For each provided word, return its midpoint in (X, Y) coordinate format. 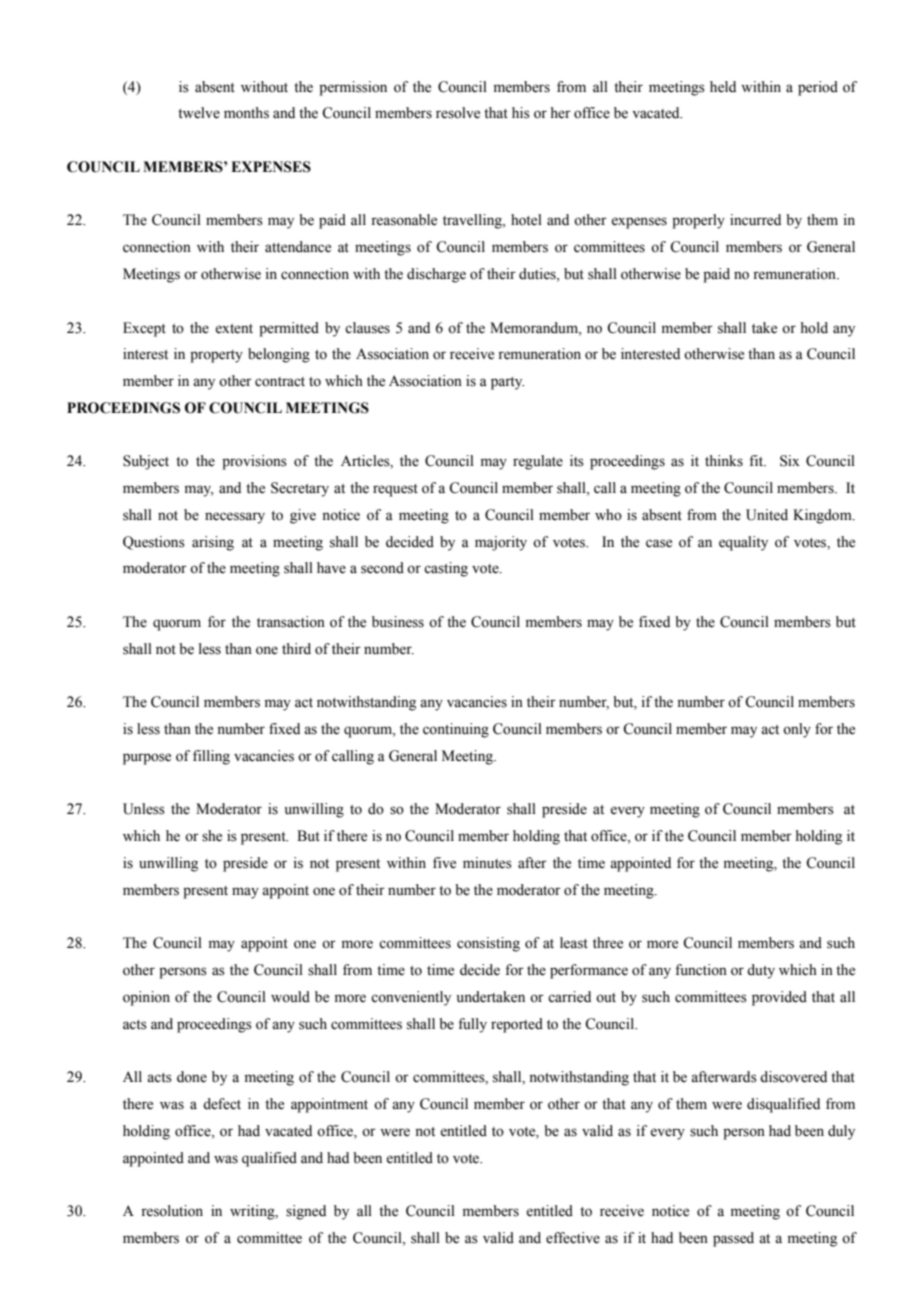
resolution (172, 1211)
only (797, 730)
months (246, 113)
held (723, 87)
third (296, 649)
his (521, 113)
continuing (456, 730)
